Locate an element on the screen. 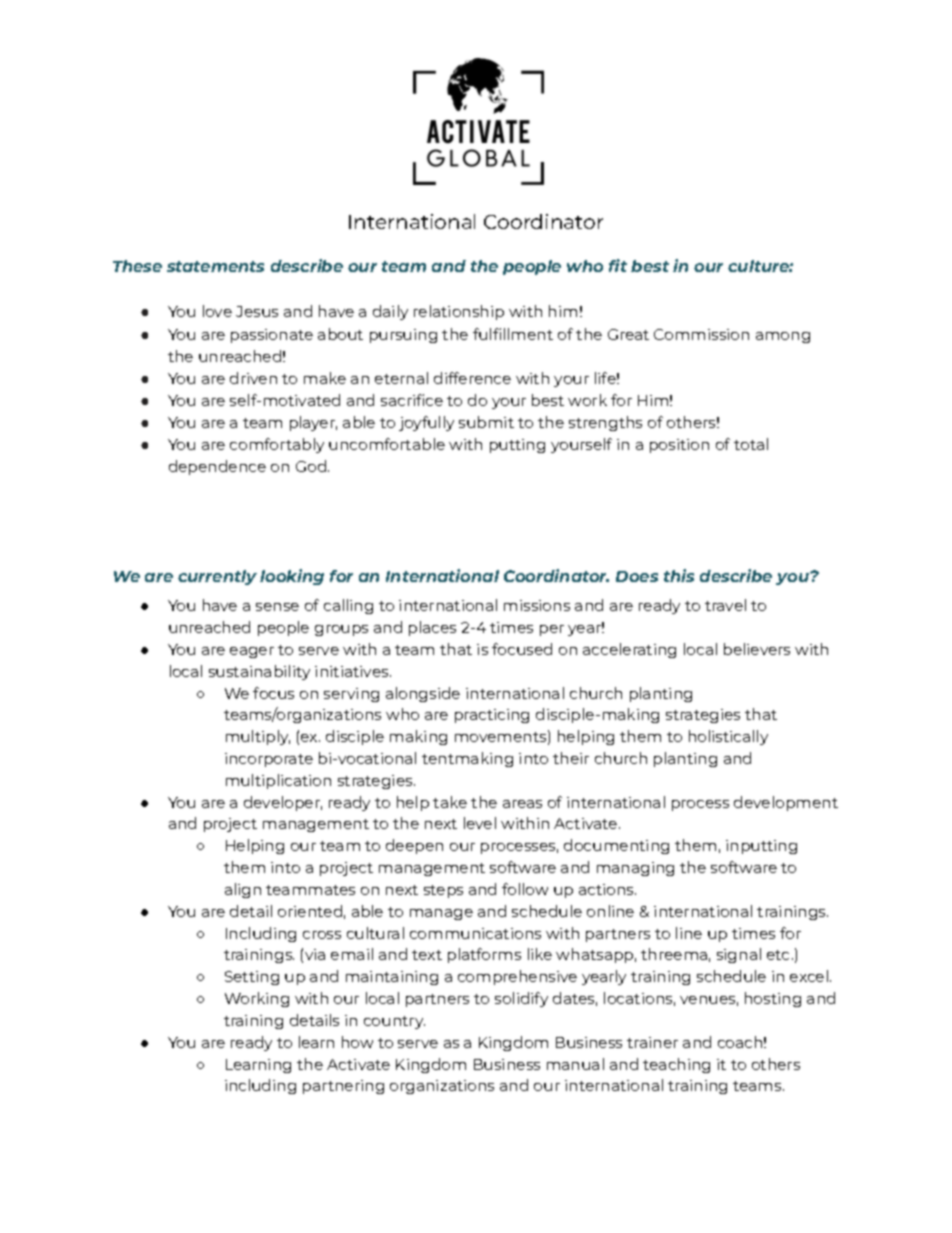 The width and height of the screenshot is (952, 1233). total is located at coordinates (751, 444).
